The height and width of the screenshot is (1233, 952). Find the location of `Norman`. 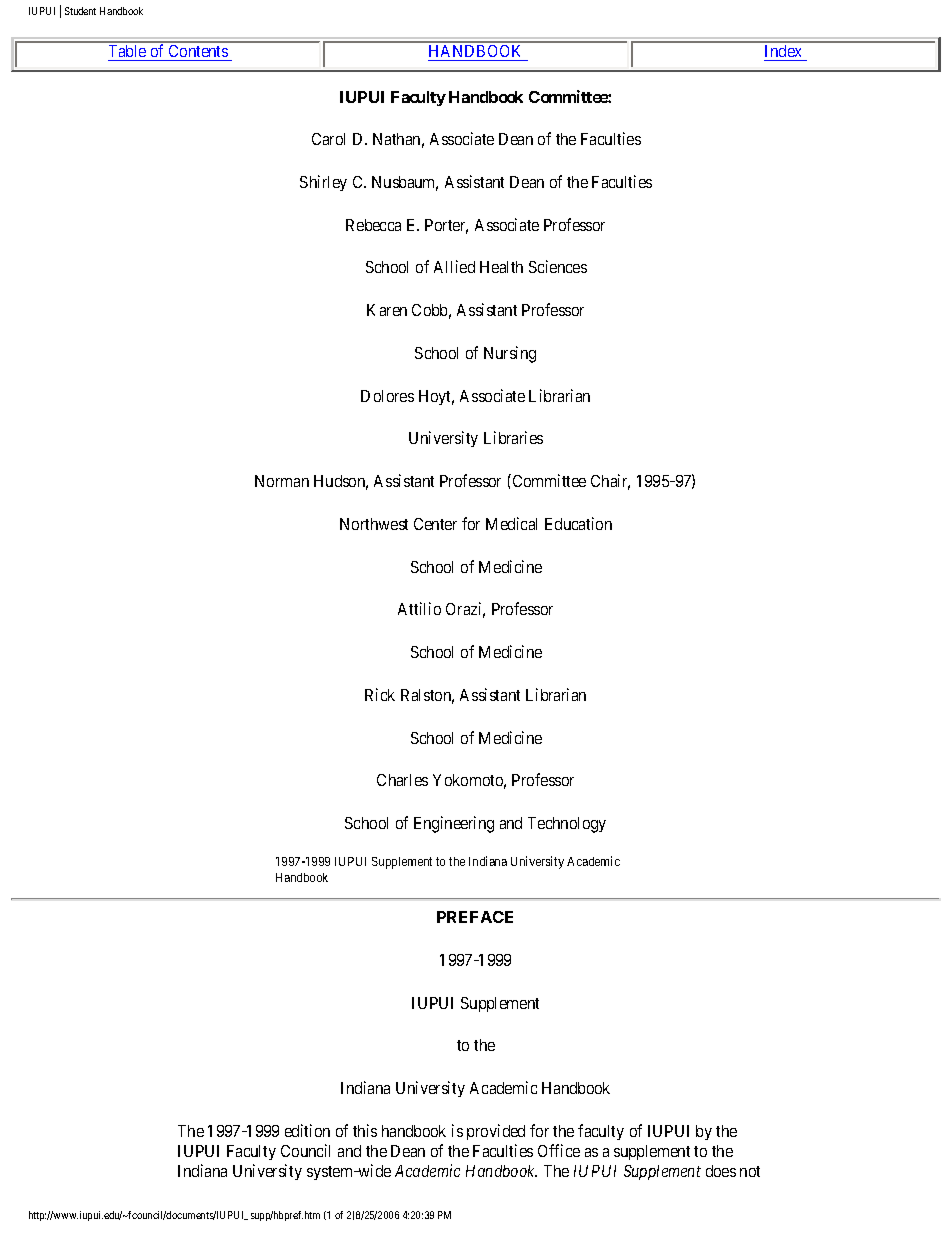

Norman is located at coordinates (282, 481).
